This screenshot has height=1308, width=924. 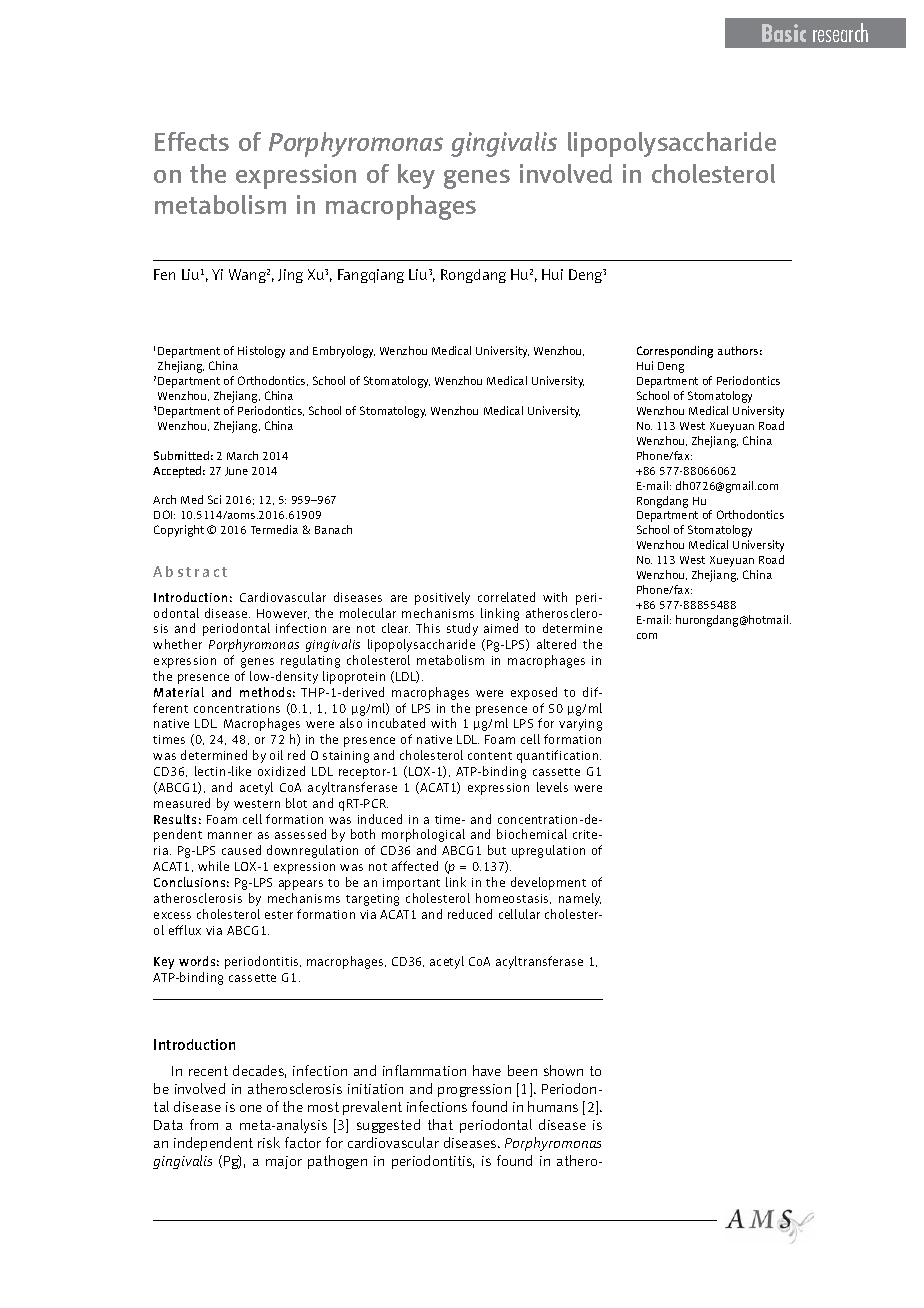 What do you see at coordinates (440, 1124) in the screenshot?
I see `that` at bounding box center [440, 1124].
